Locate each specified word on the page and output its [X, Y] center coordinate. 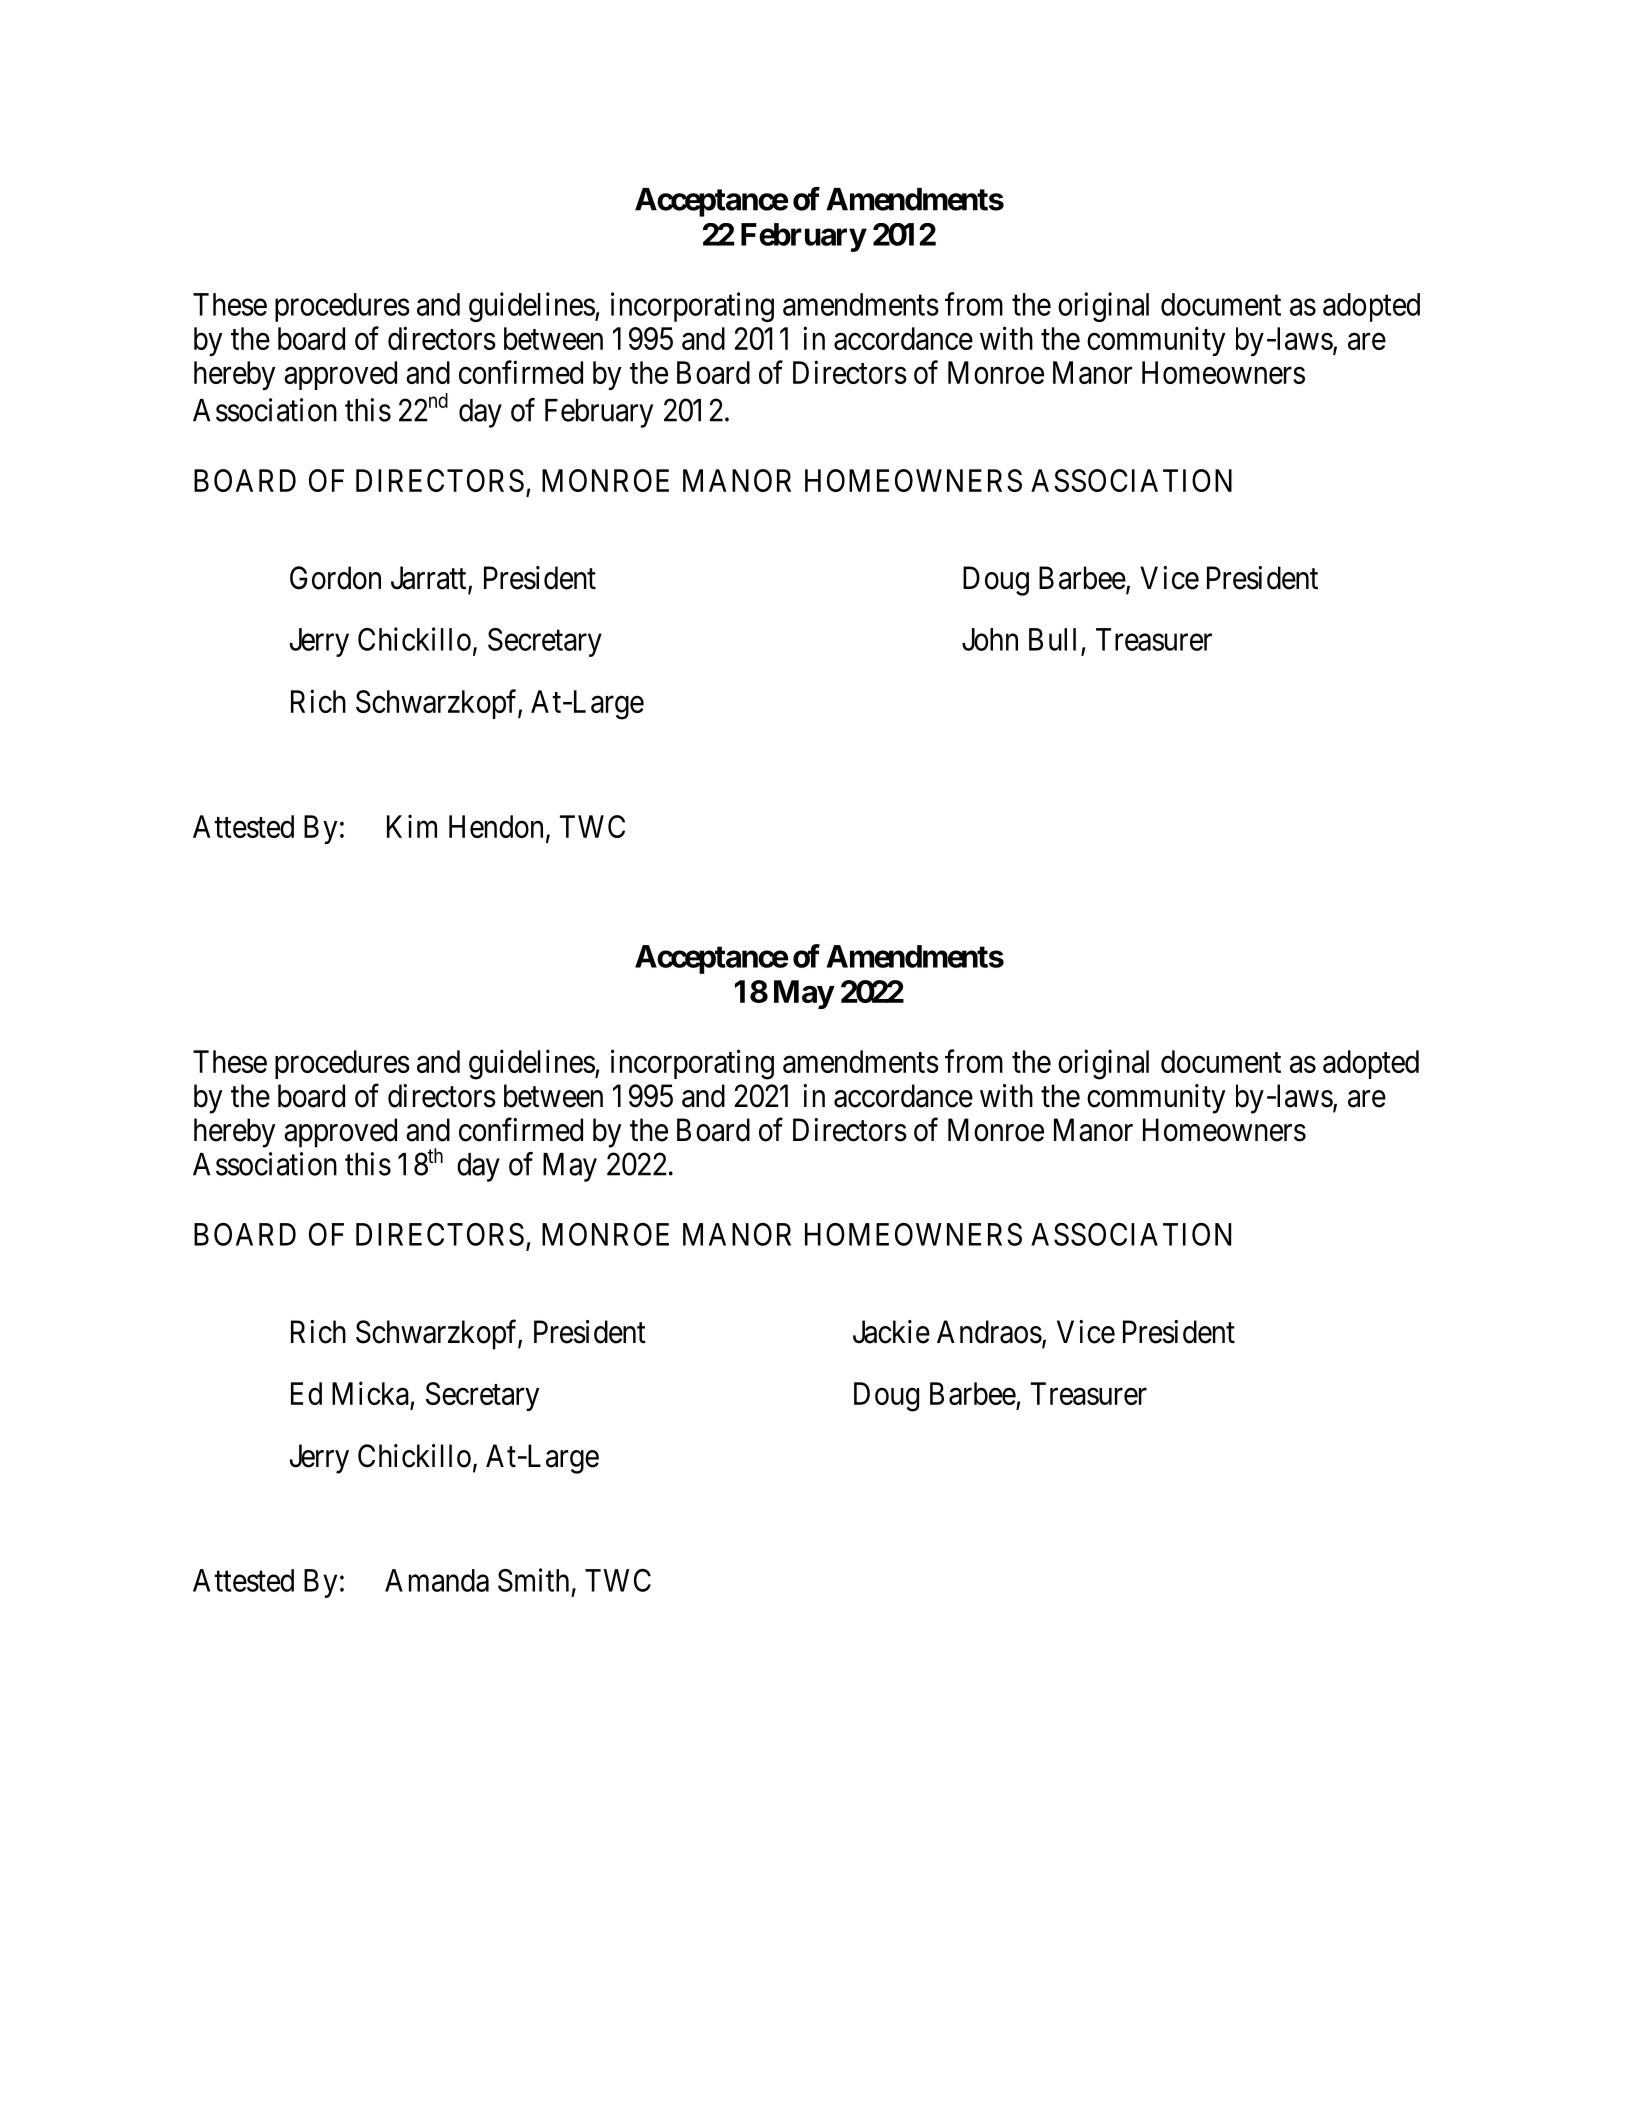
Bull [1052, 639]
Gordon [335, 578]
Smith [533, 1580]
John [990, 639]
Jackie [891, 1332]
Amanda [437, 1580]
